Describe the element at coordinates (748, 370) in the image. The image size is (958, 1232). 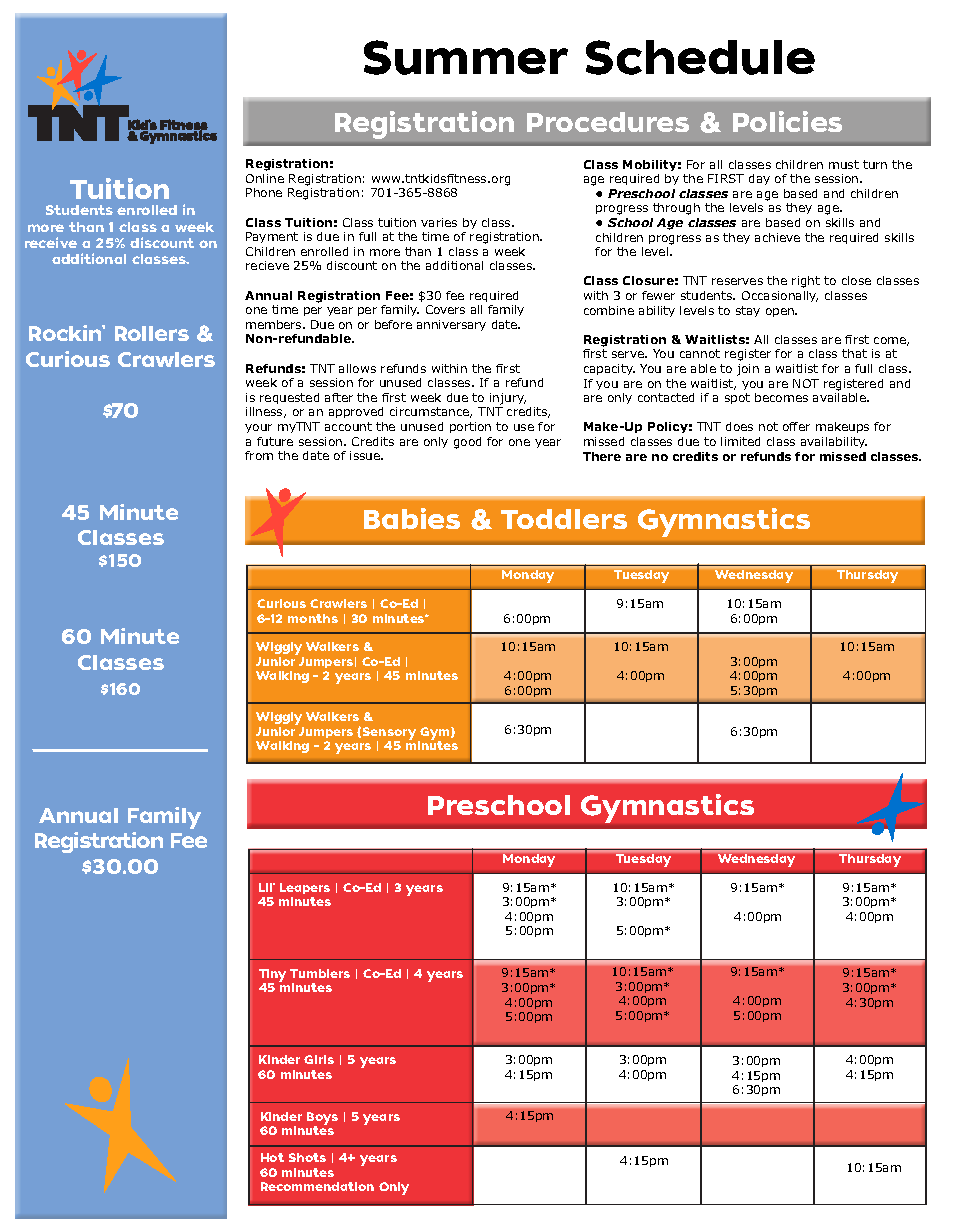
I see `join` at that location.
